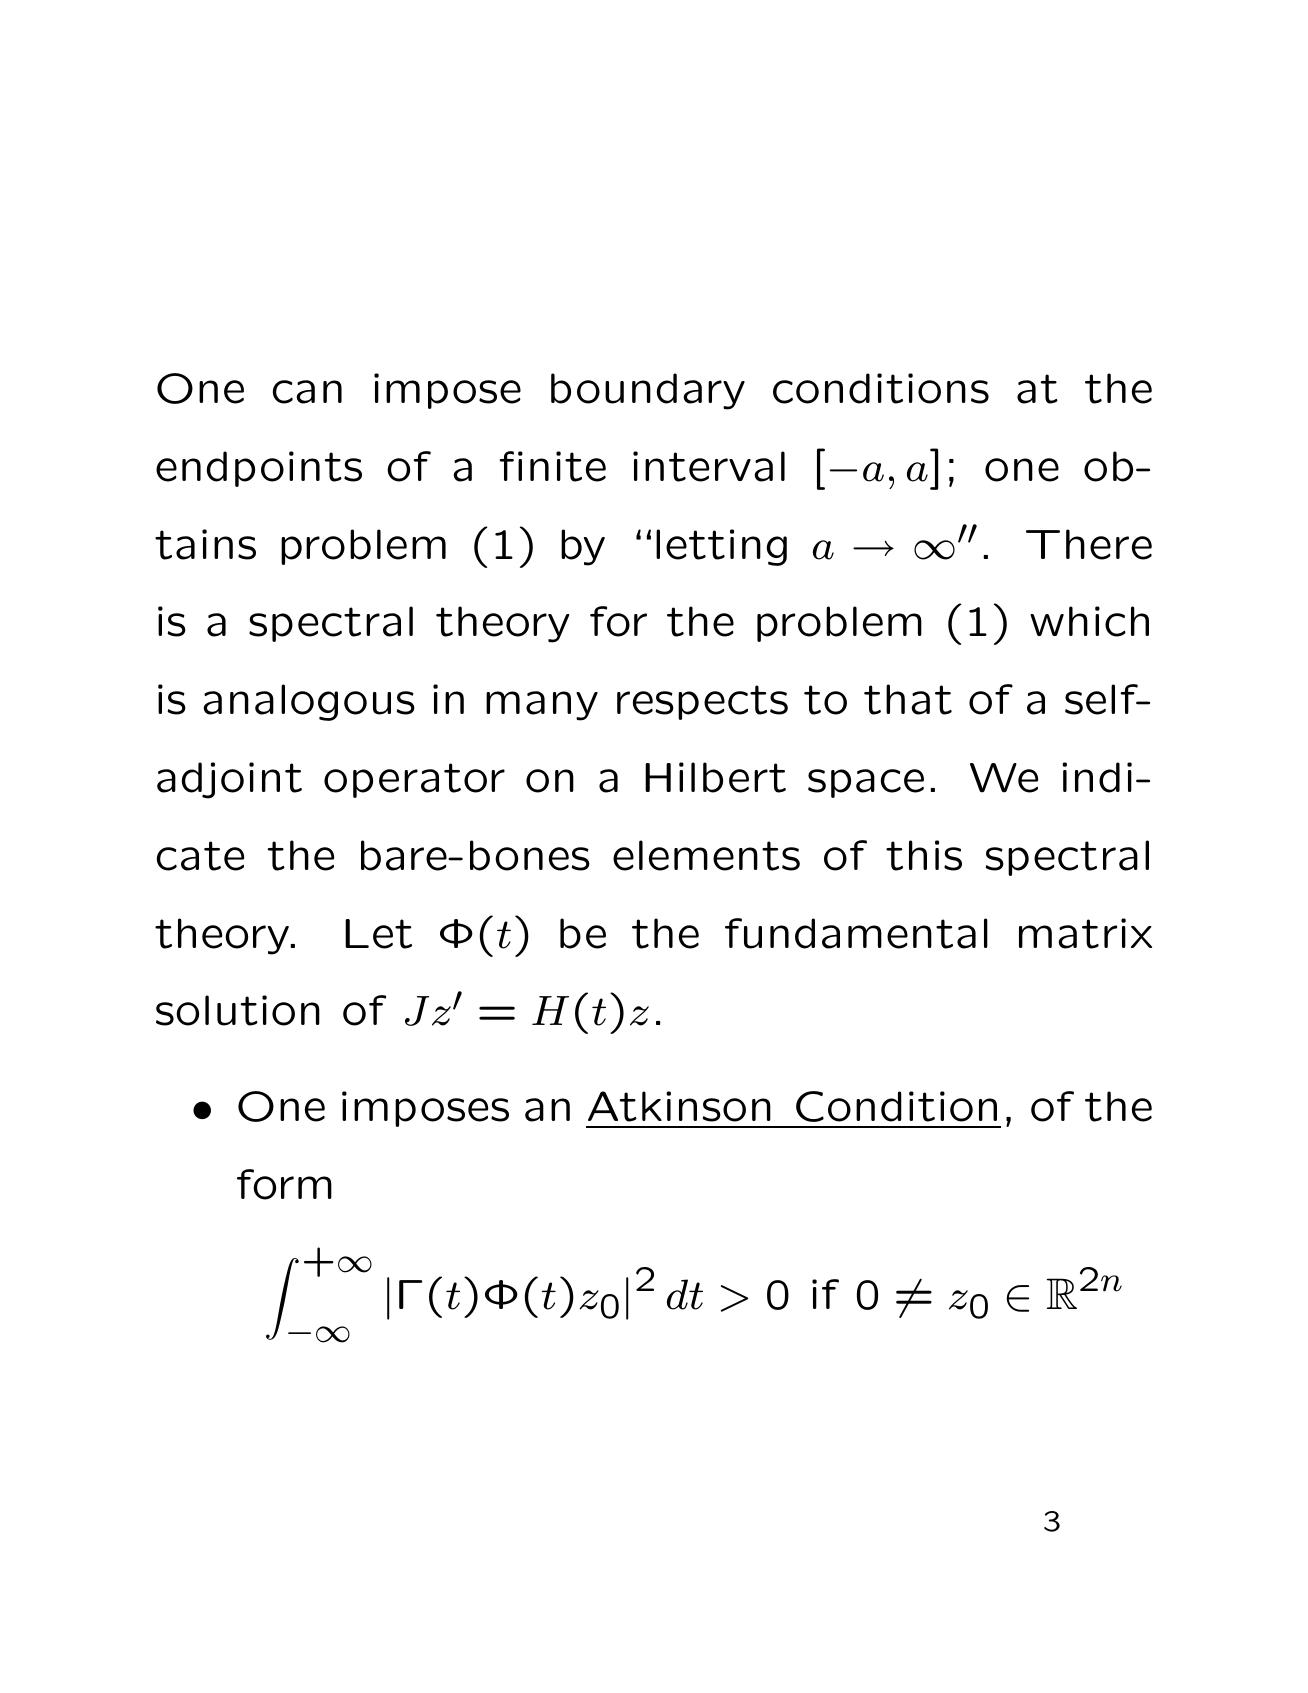 This screenshot has width=1308, height=1693. I want to click on boundary, so click(648, 391).
